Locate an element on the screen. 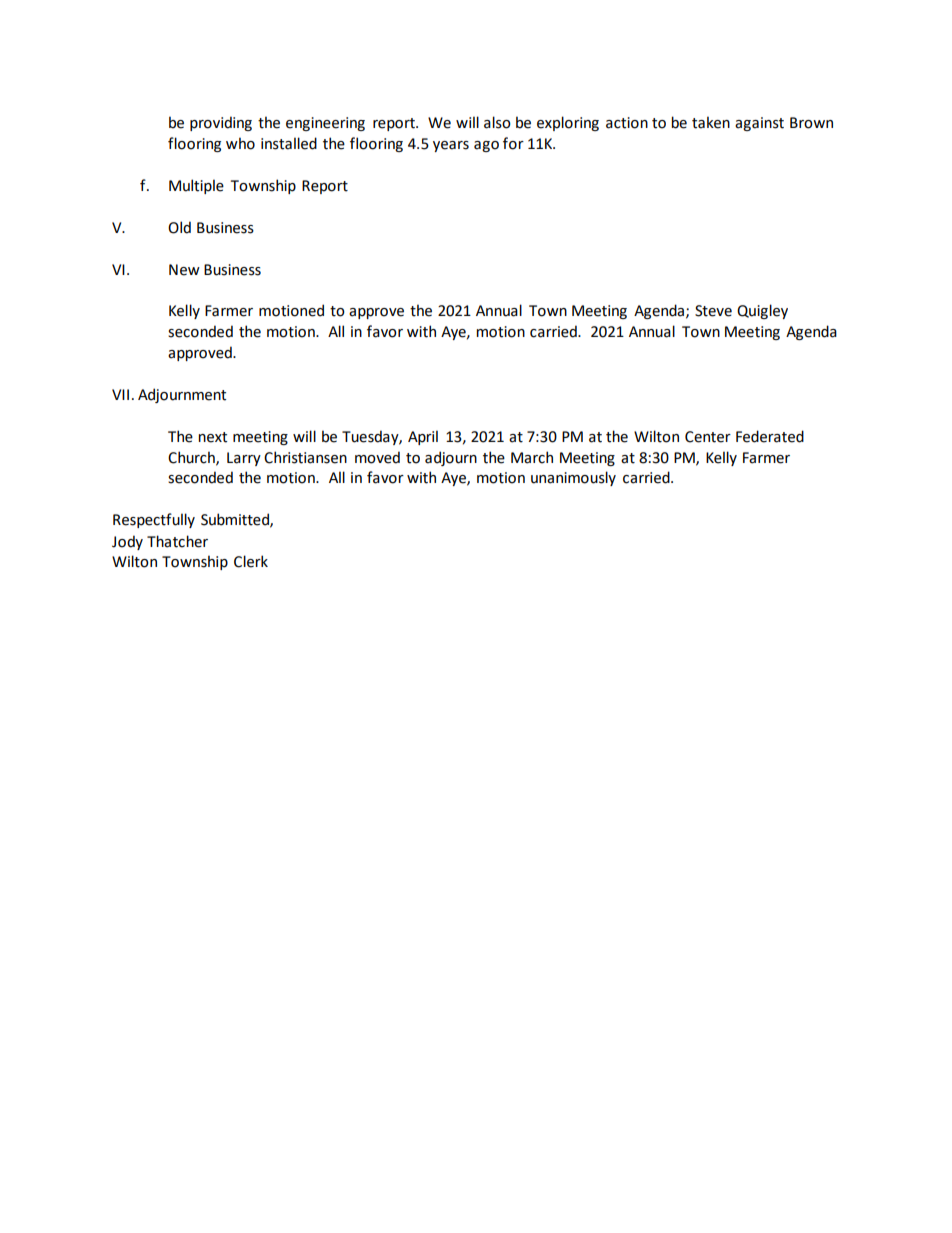 The height and width of the screenshot is (1233, 952). Quigley is located at coordinates (762, 311).
